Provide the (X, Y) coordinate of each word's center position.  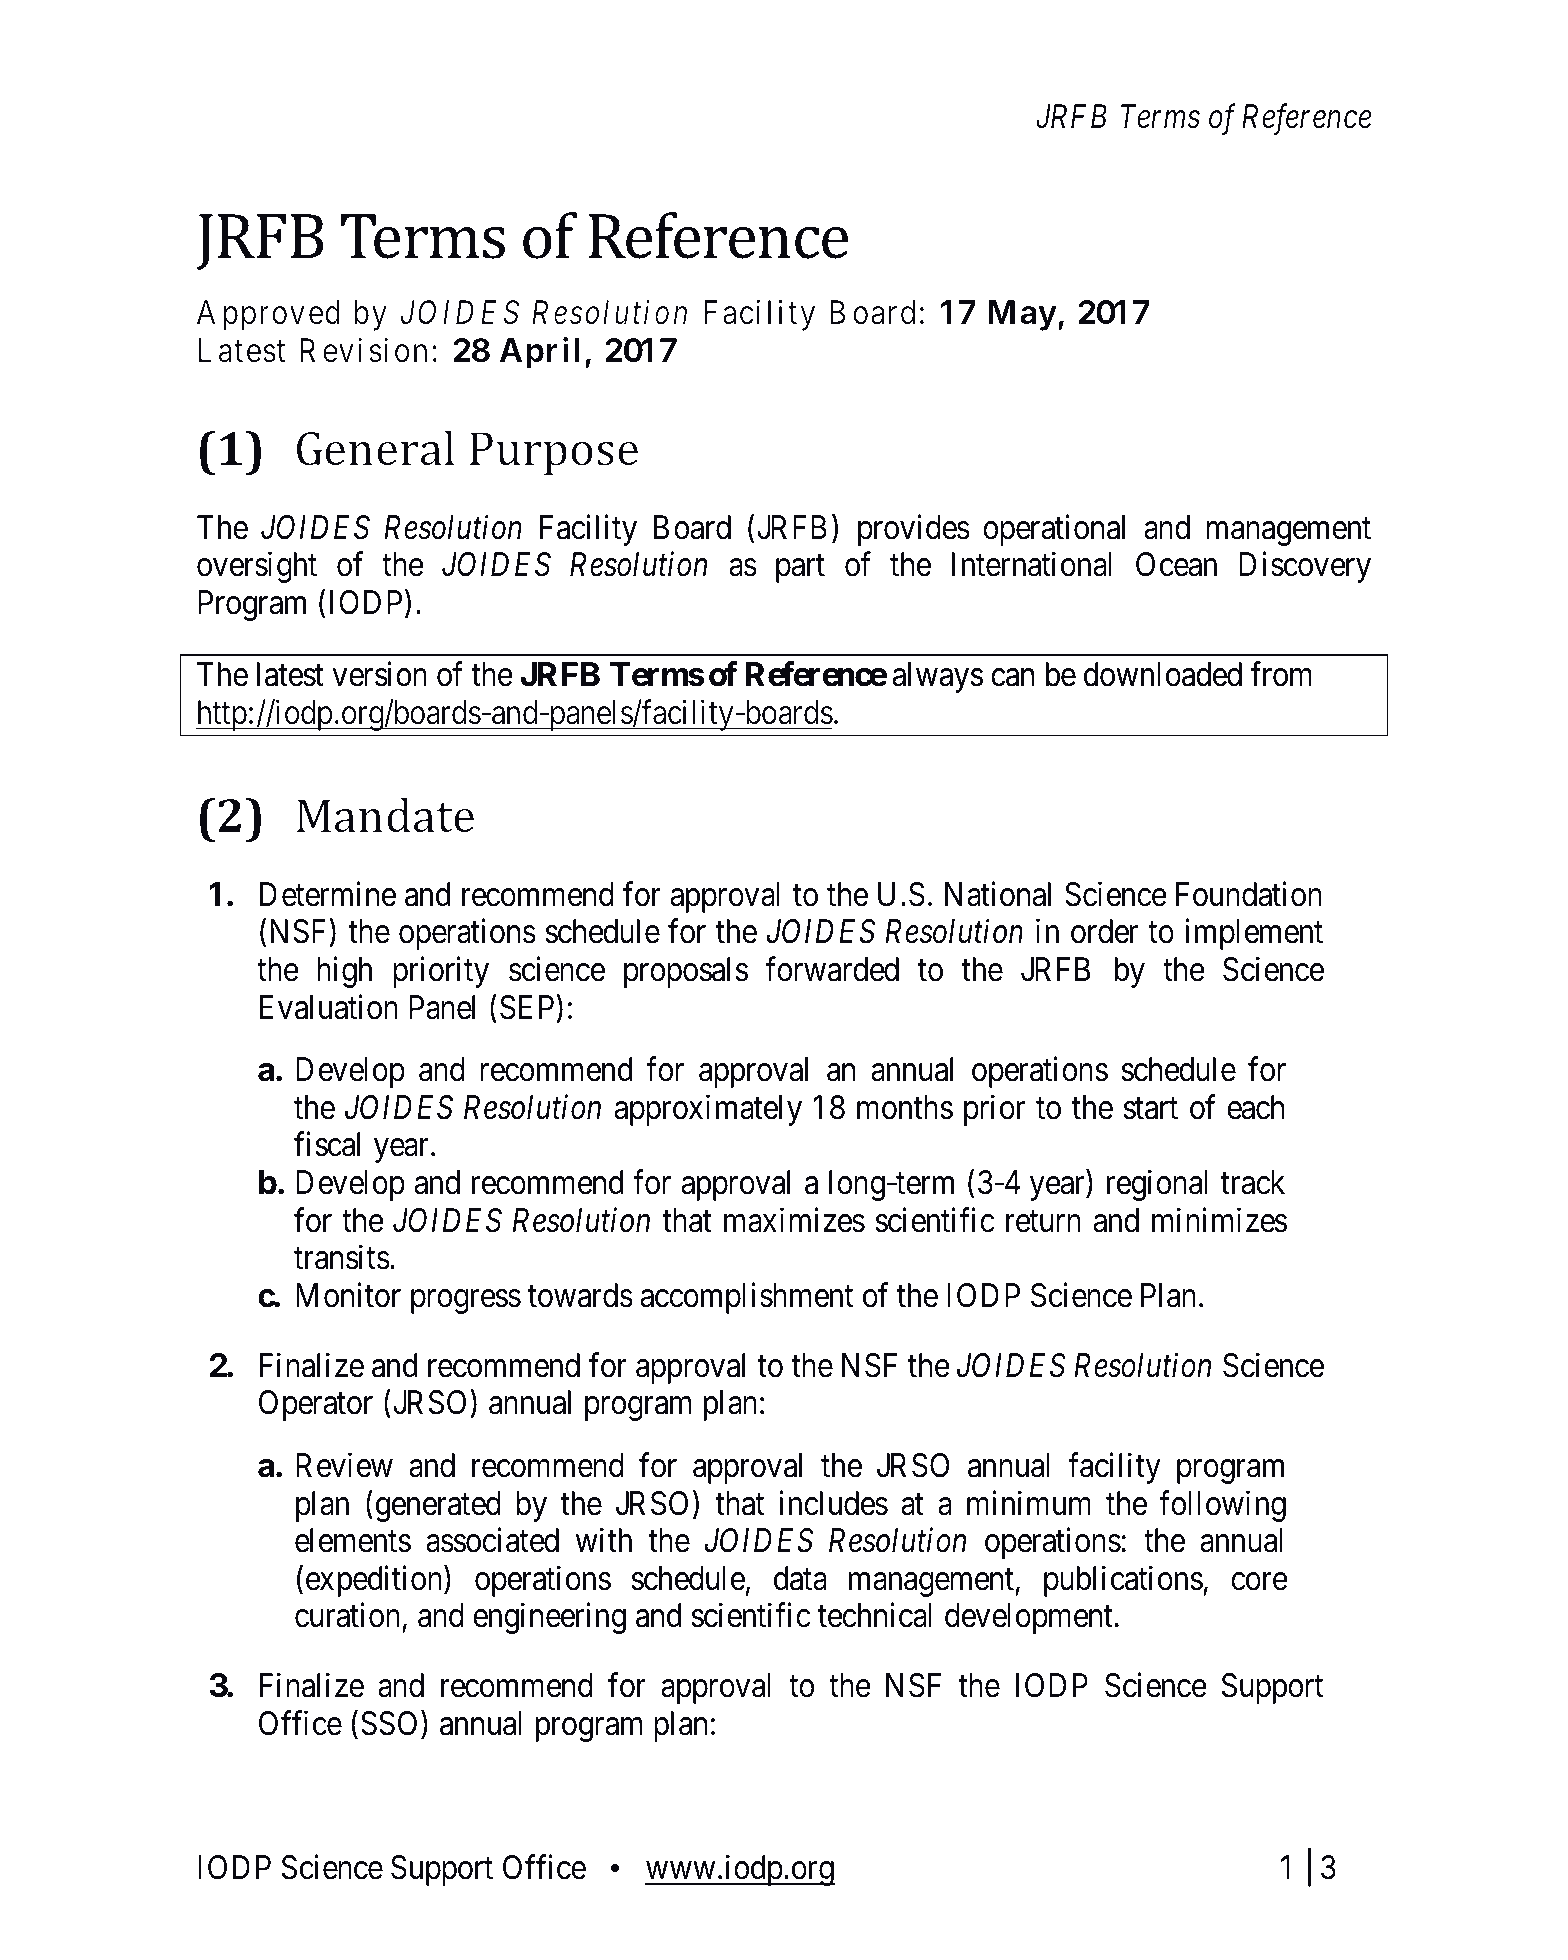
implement (1254, 934)
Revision (363, 350)
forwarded (832, 969)
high (344, 972)
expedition (375, 1581)
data (800, 1578)
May (1022, 315)
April (539, 353)
